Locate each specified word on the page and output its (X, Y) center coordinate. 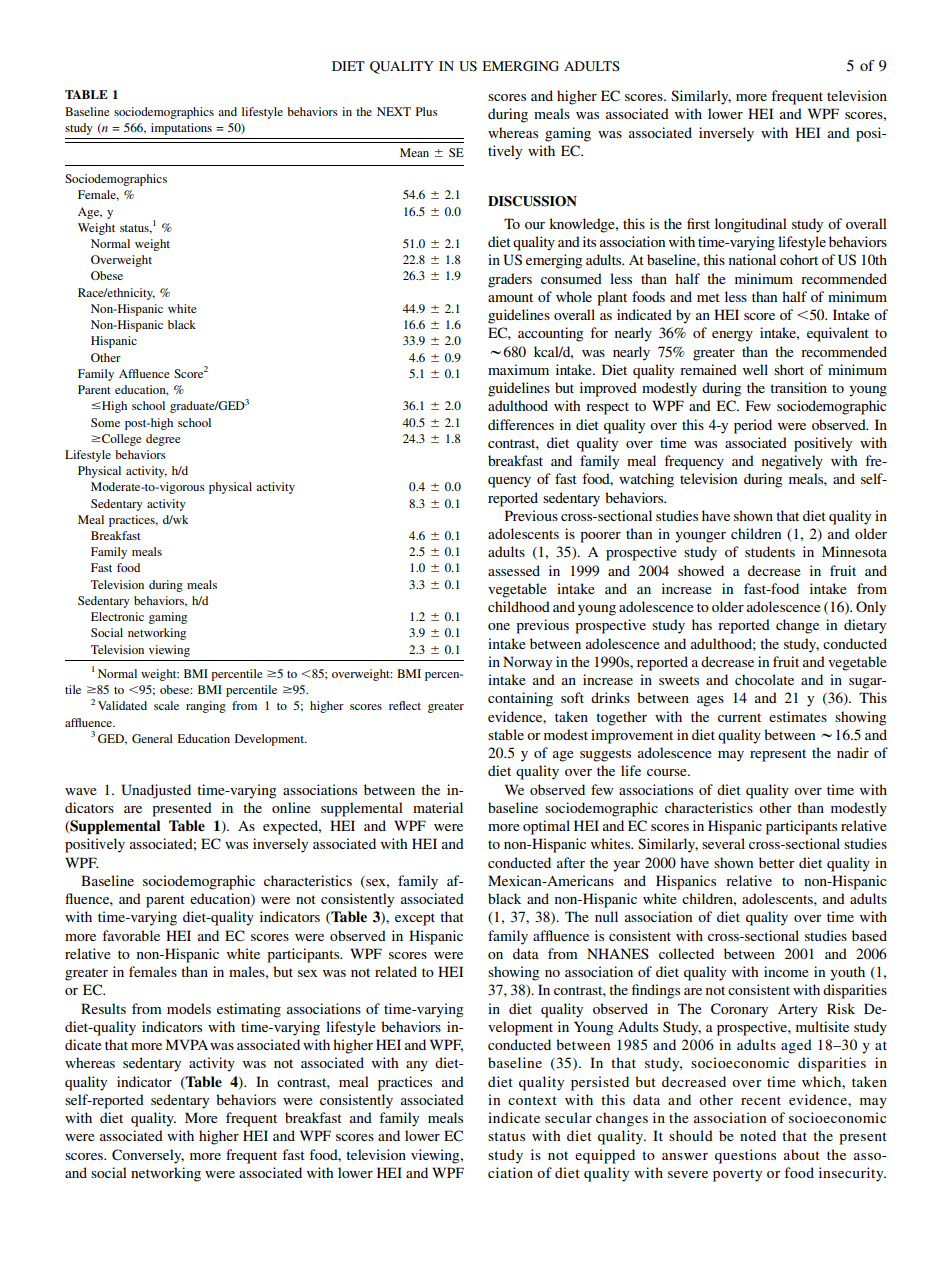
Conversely (148, 1156)
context (532, 1100)
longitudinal (751, 225)
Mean (414, 152)
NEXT (394, 111)
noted (758, 1135)
